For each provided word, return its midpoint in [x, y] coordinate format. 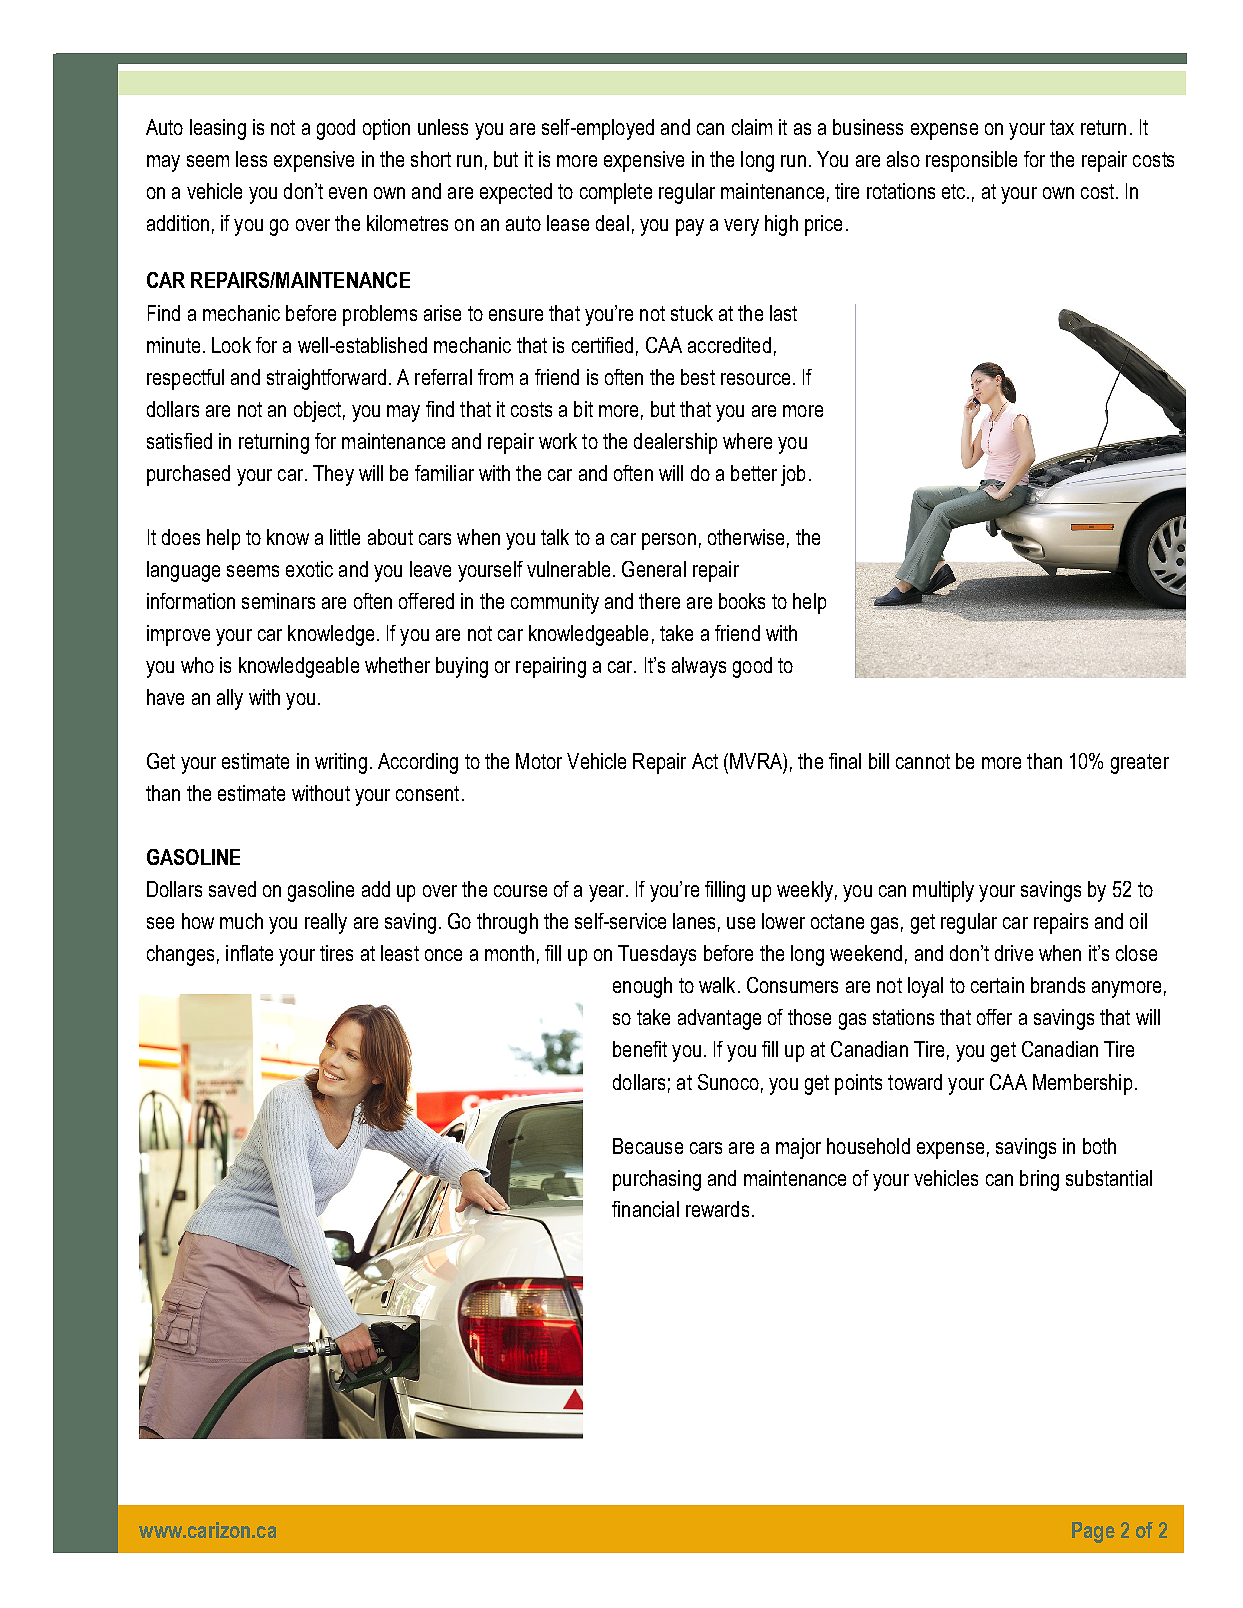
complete [616, 193]
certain [997, 985]
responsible [971, 161]
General [654, 569]
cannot [923, 761]
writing [341, 763]
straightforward [326, 379]
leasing [218, 129]
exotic [309, 569]
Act [705, 761]
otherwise [746, 537]
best [698, 377]
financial [645, 1209]
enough [642, 987]
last [783, 313]
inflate [249, 953]
